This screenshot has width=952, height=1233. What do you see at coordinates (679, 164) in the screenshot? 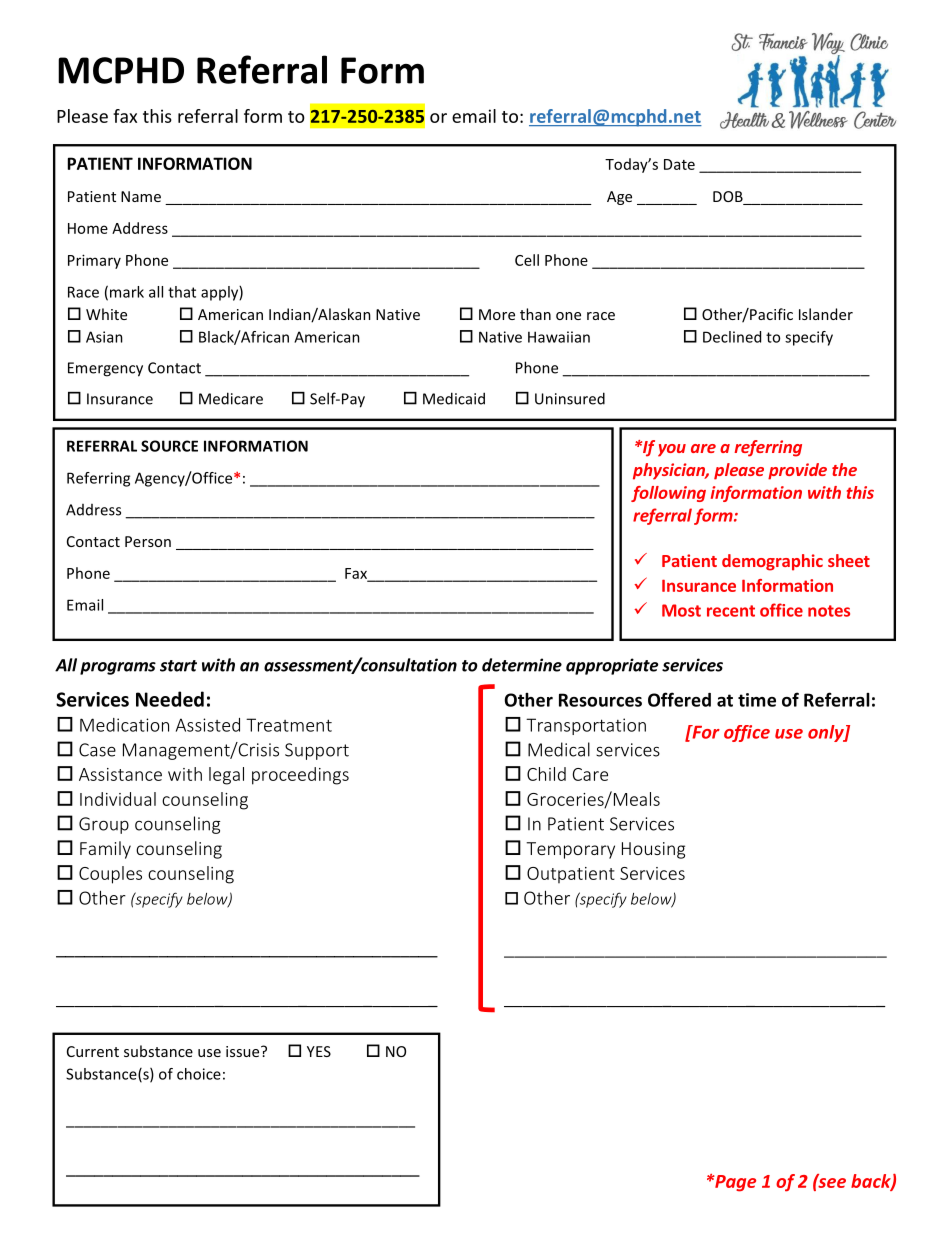
I see `Date` at bounding box center [679, 164].
